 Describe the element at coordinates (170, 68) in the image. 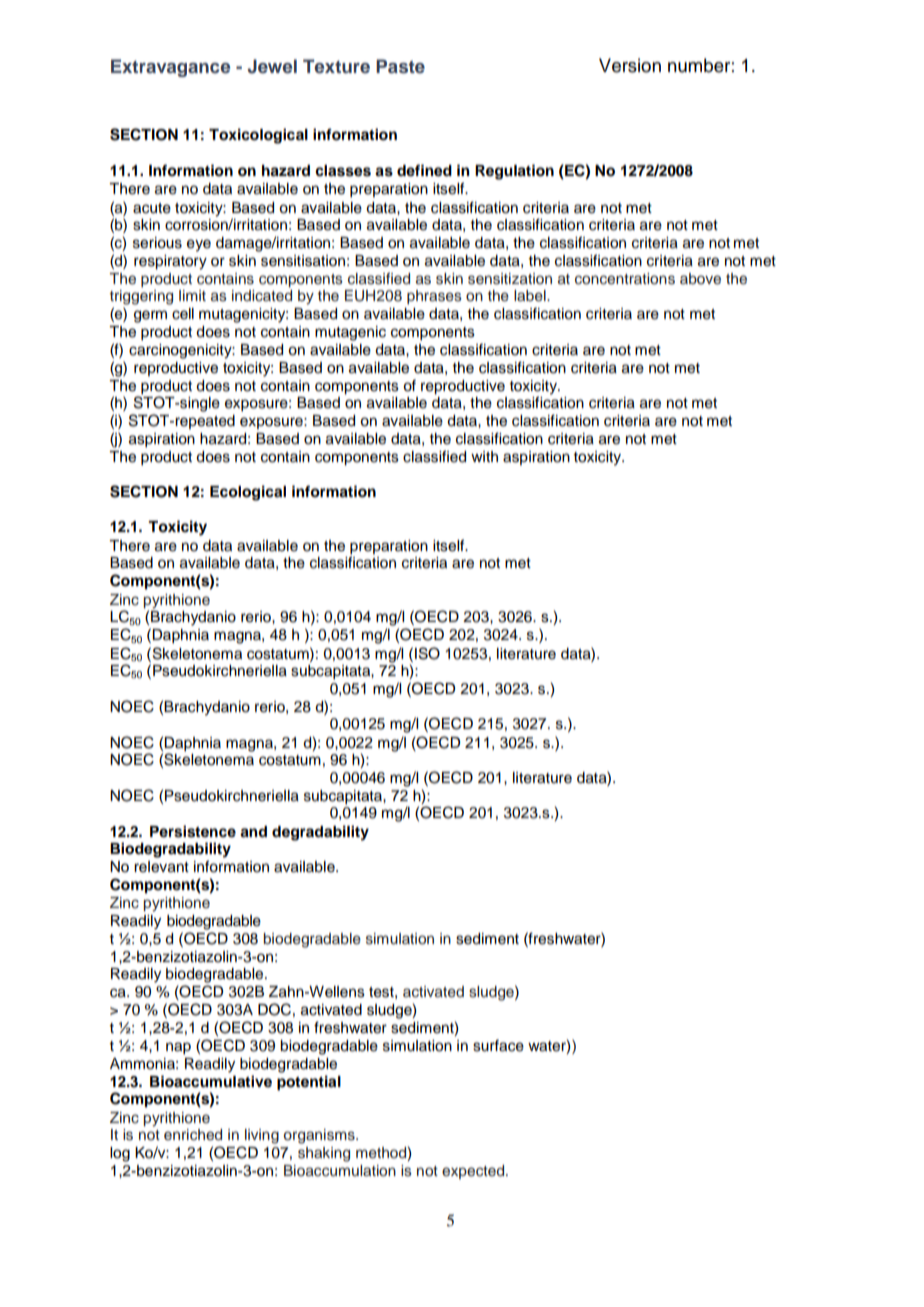

I see `Extravagance` at that location.
